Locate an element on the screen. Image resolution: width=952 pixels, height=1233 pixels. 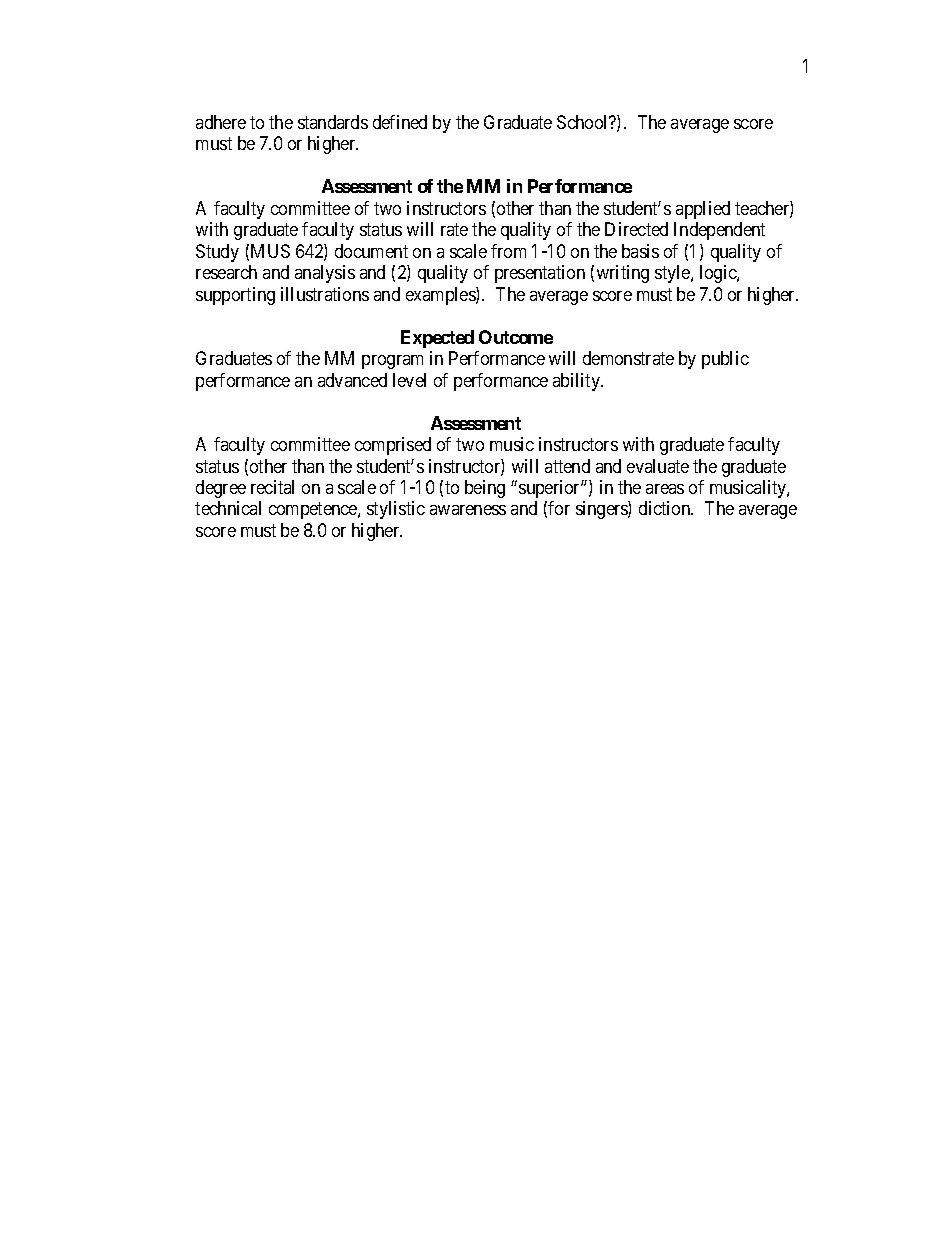
recital is located at coordinates (272, 487).
